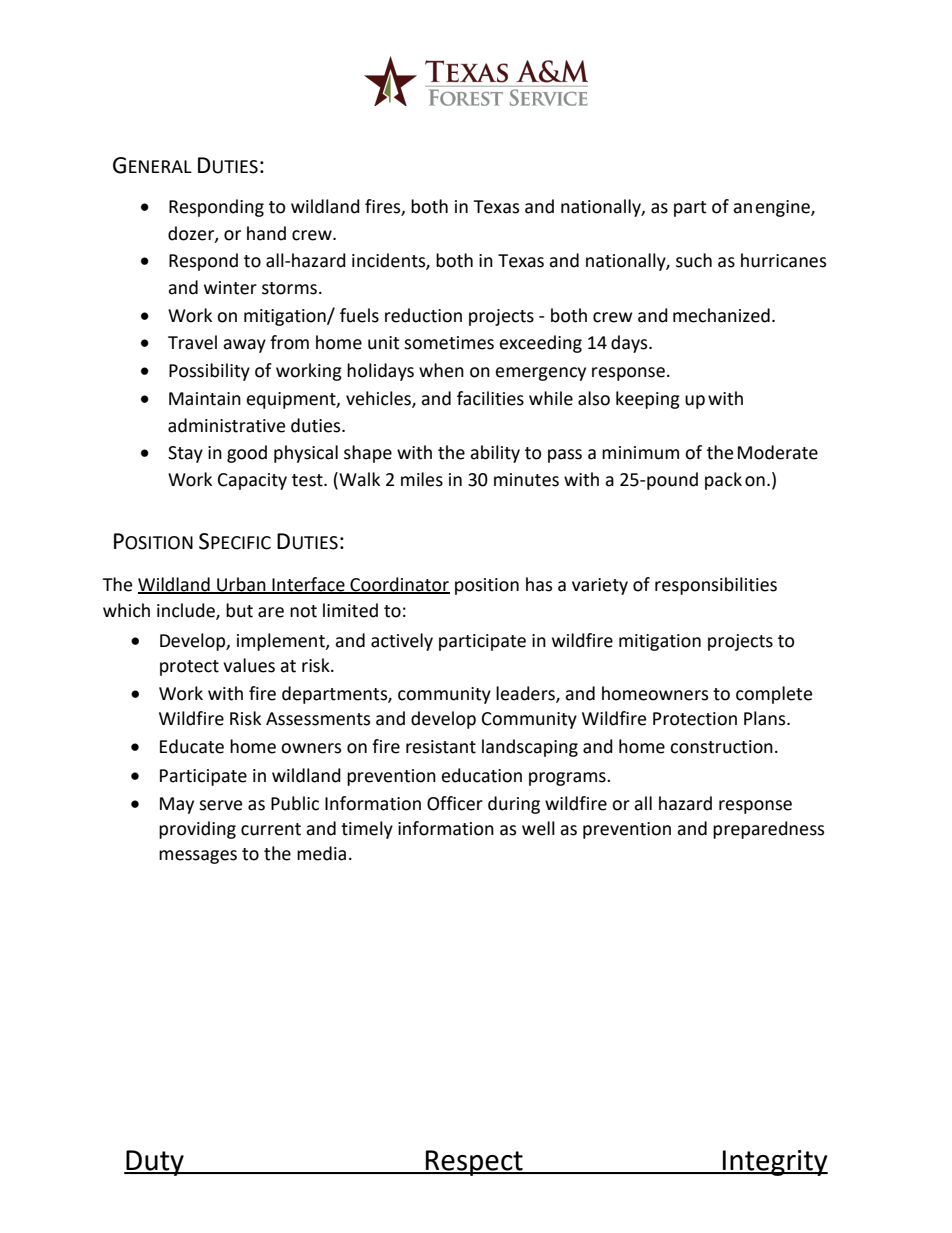 The height and width of the page is (1233, 952). What do you see at coordinates (241, 585) in the page?
I see `Urban` at bounding box center [241, 585].
